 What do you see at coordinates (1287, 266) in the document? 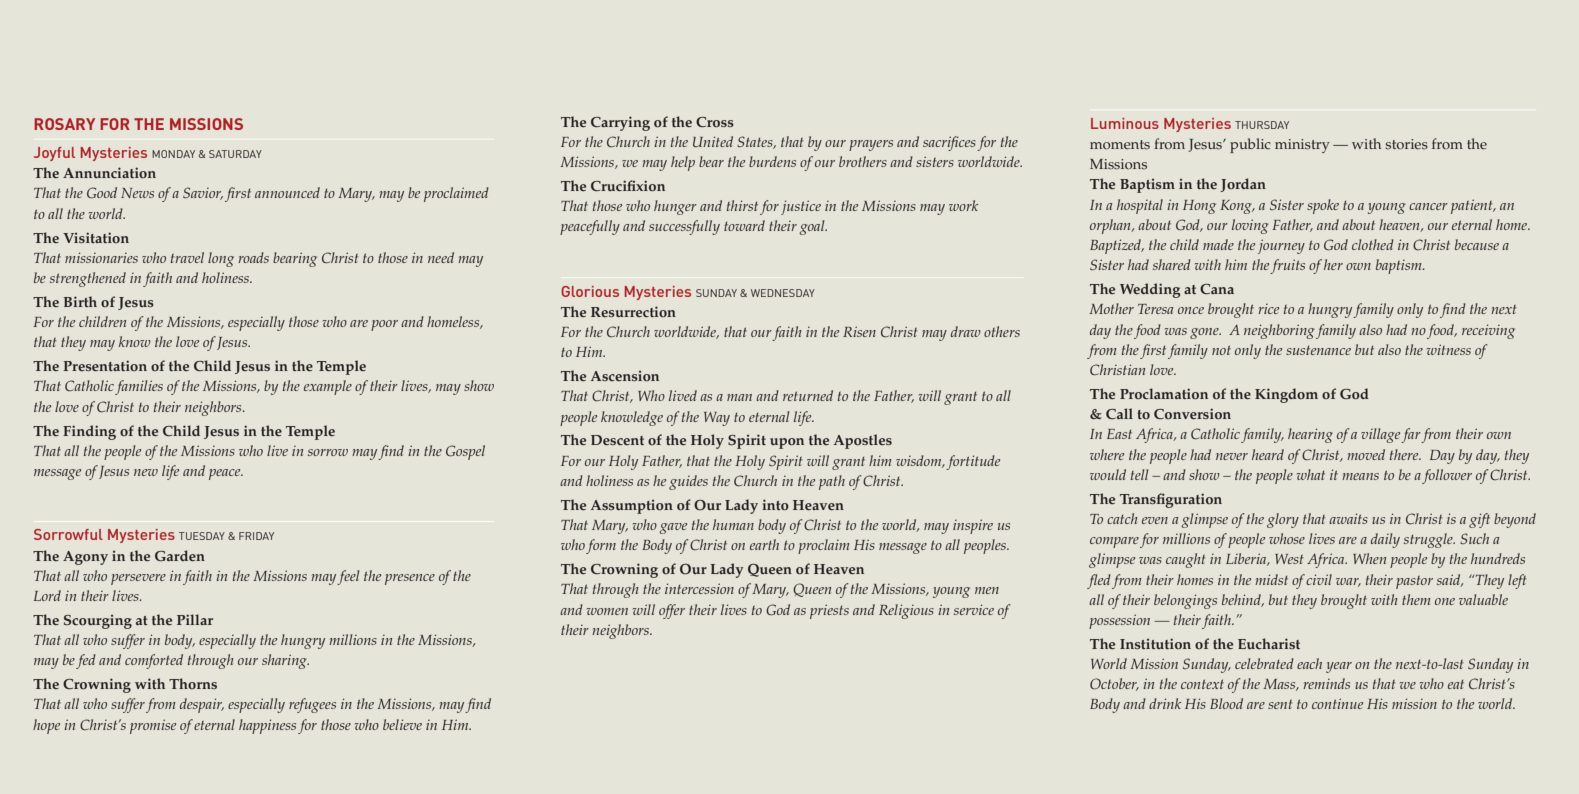
I see `fruits` at bounding box center [1287, 266].
